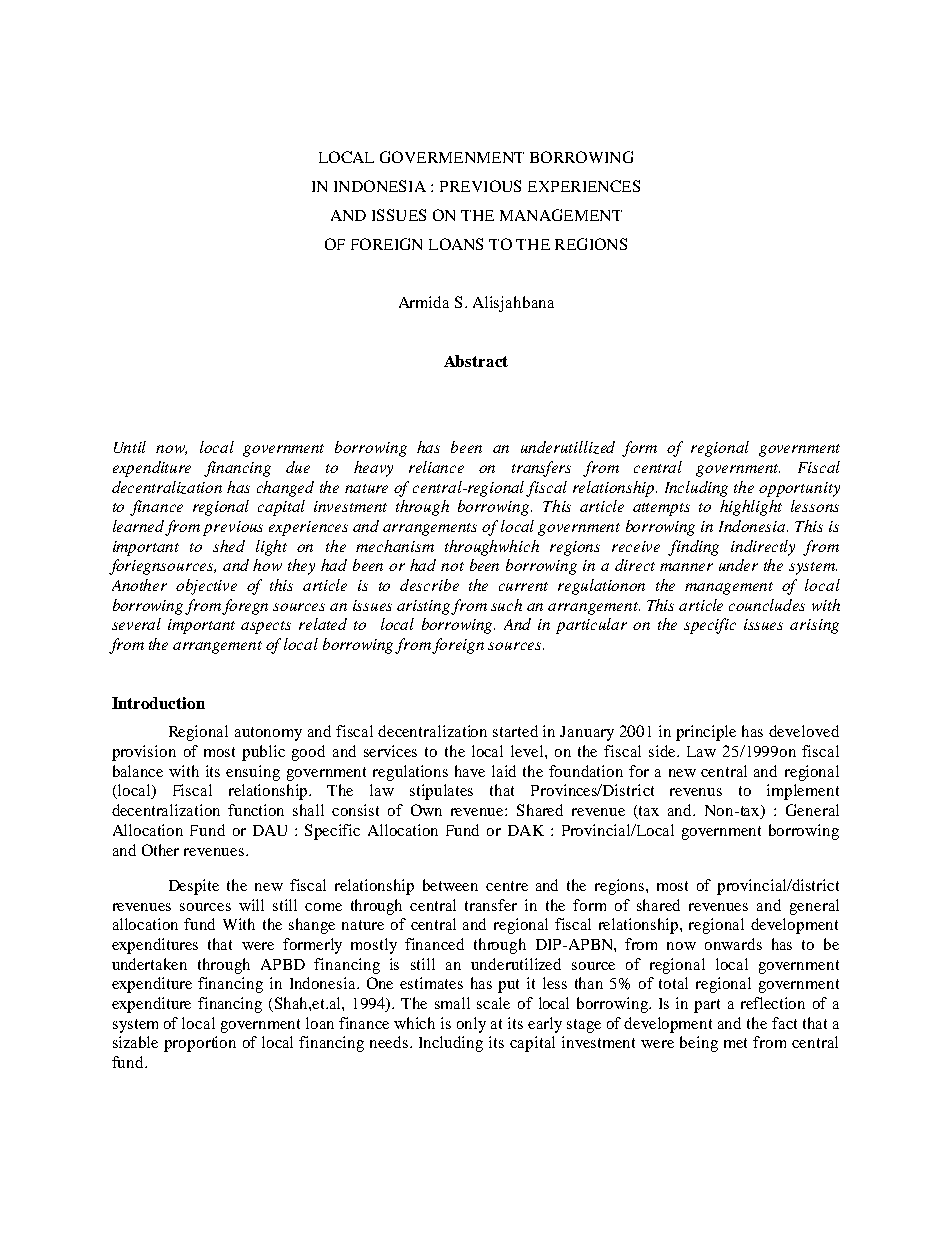  I want to click on manner, so click(686, 567).
